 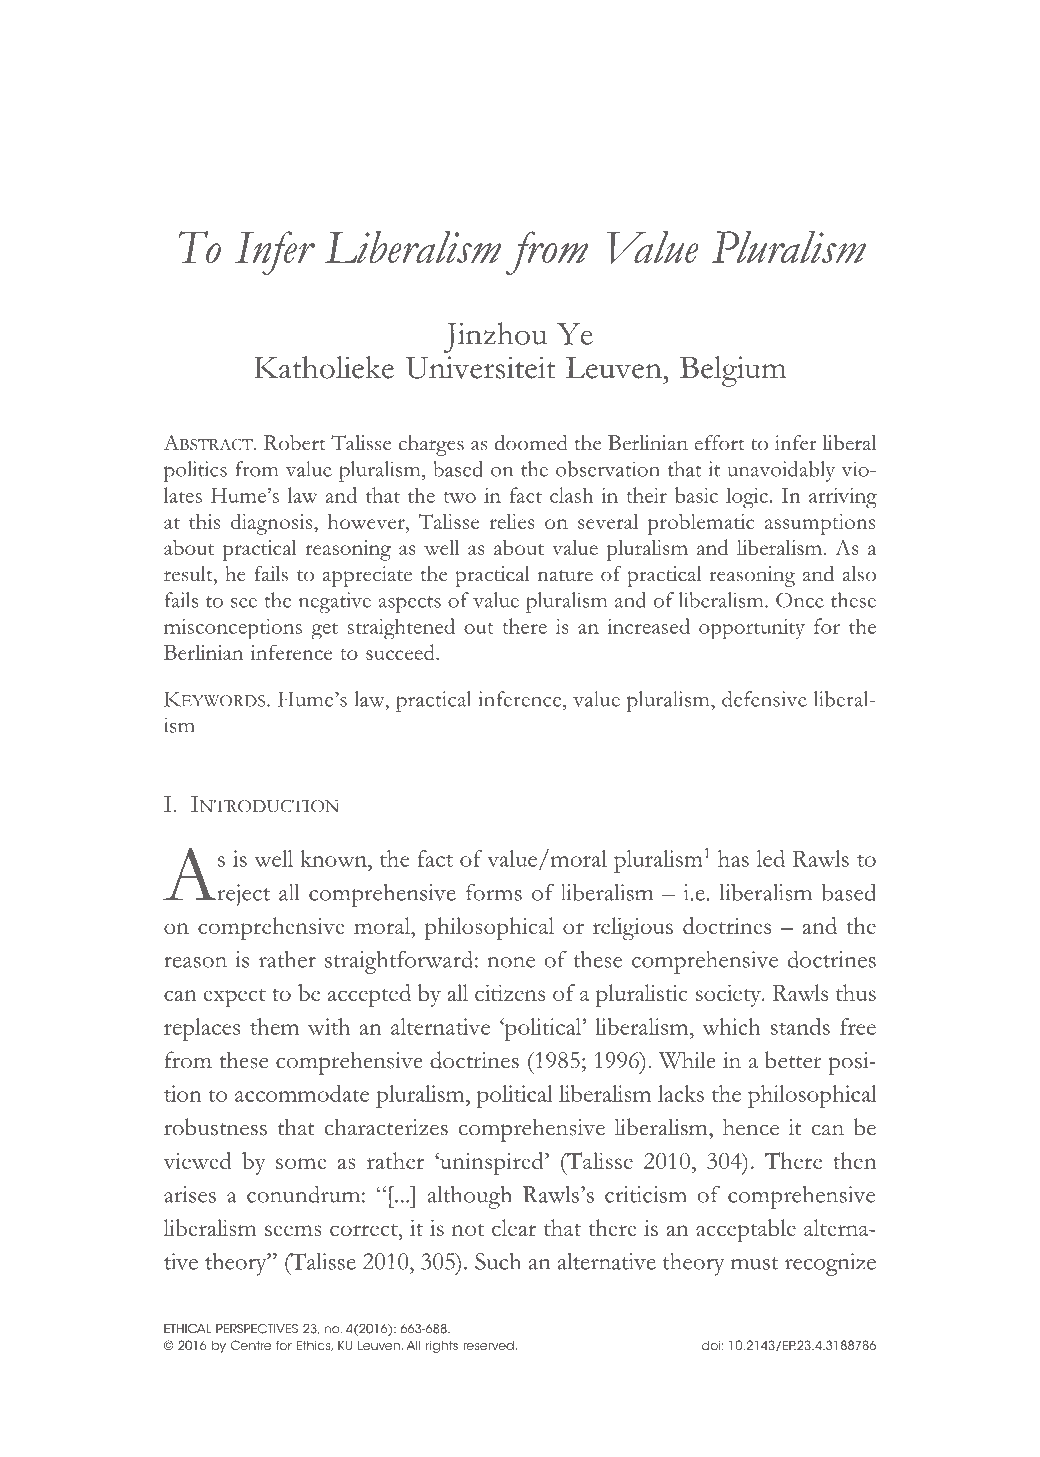 What do you see at coordinates (242, 895) in the screenshot?
I see `reject` at bounding box center [242, 895].
